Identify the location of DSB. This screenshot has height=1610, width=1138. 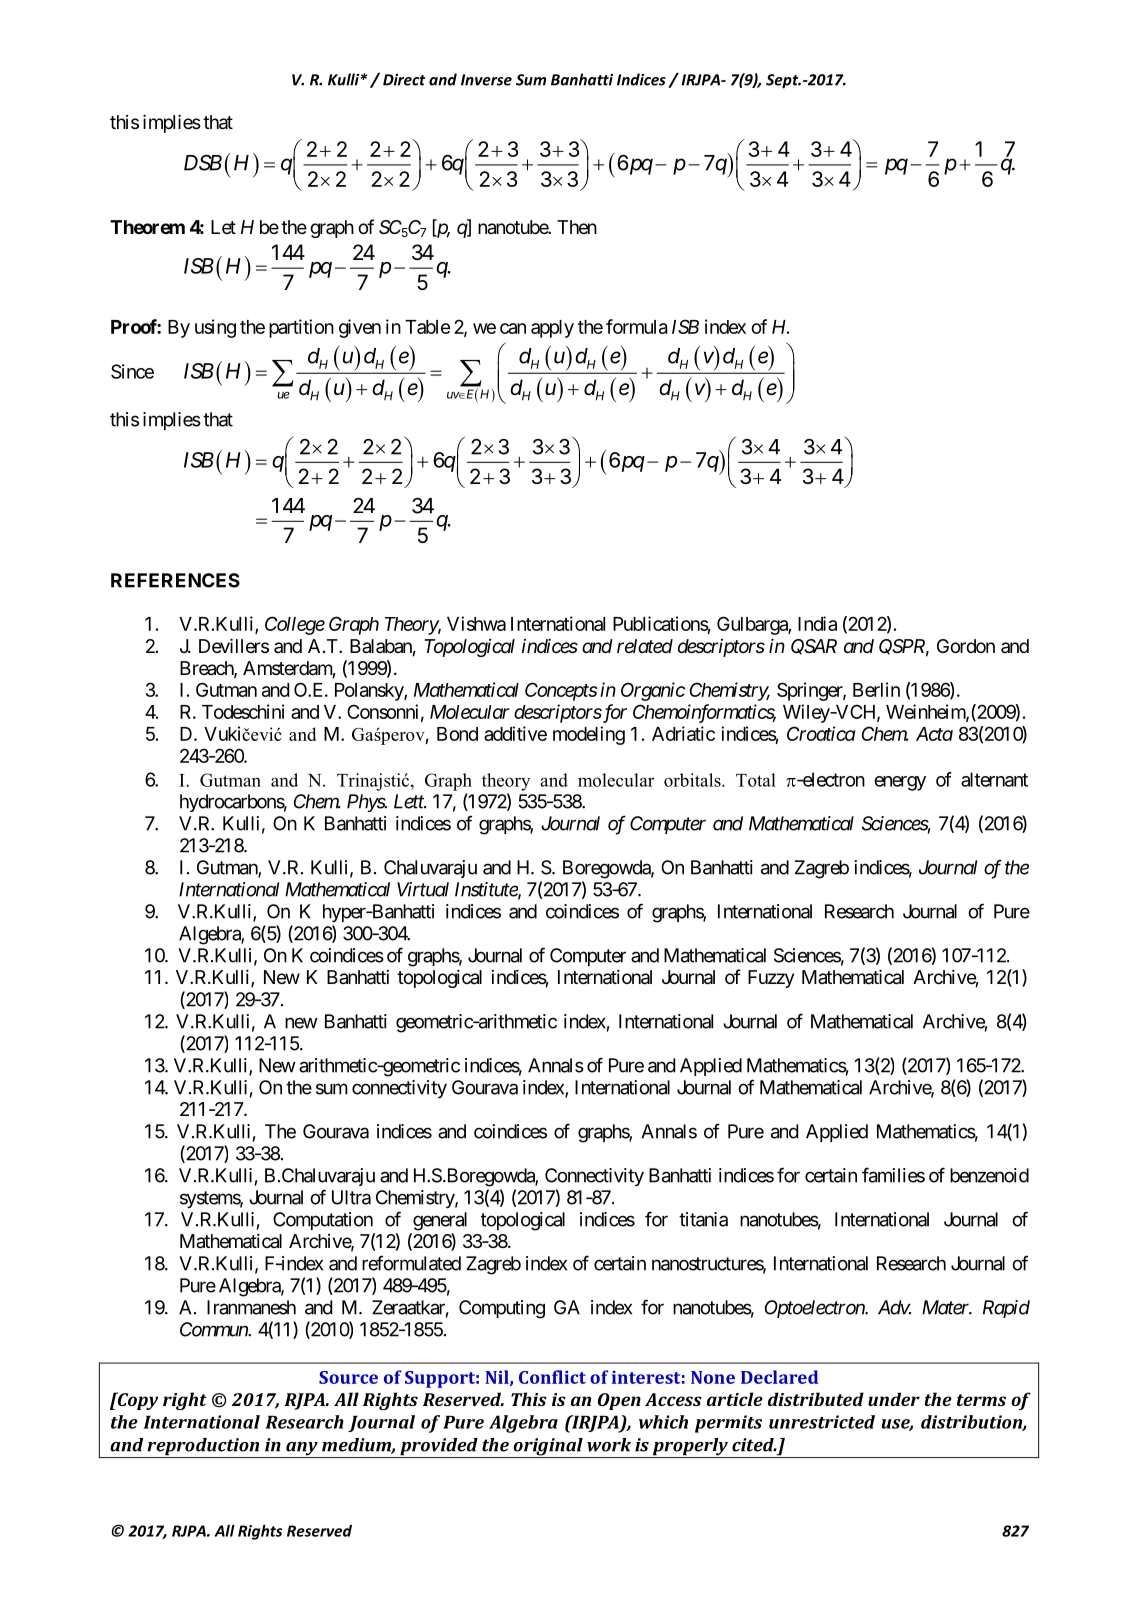
(203, 162).
